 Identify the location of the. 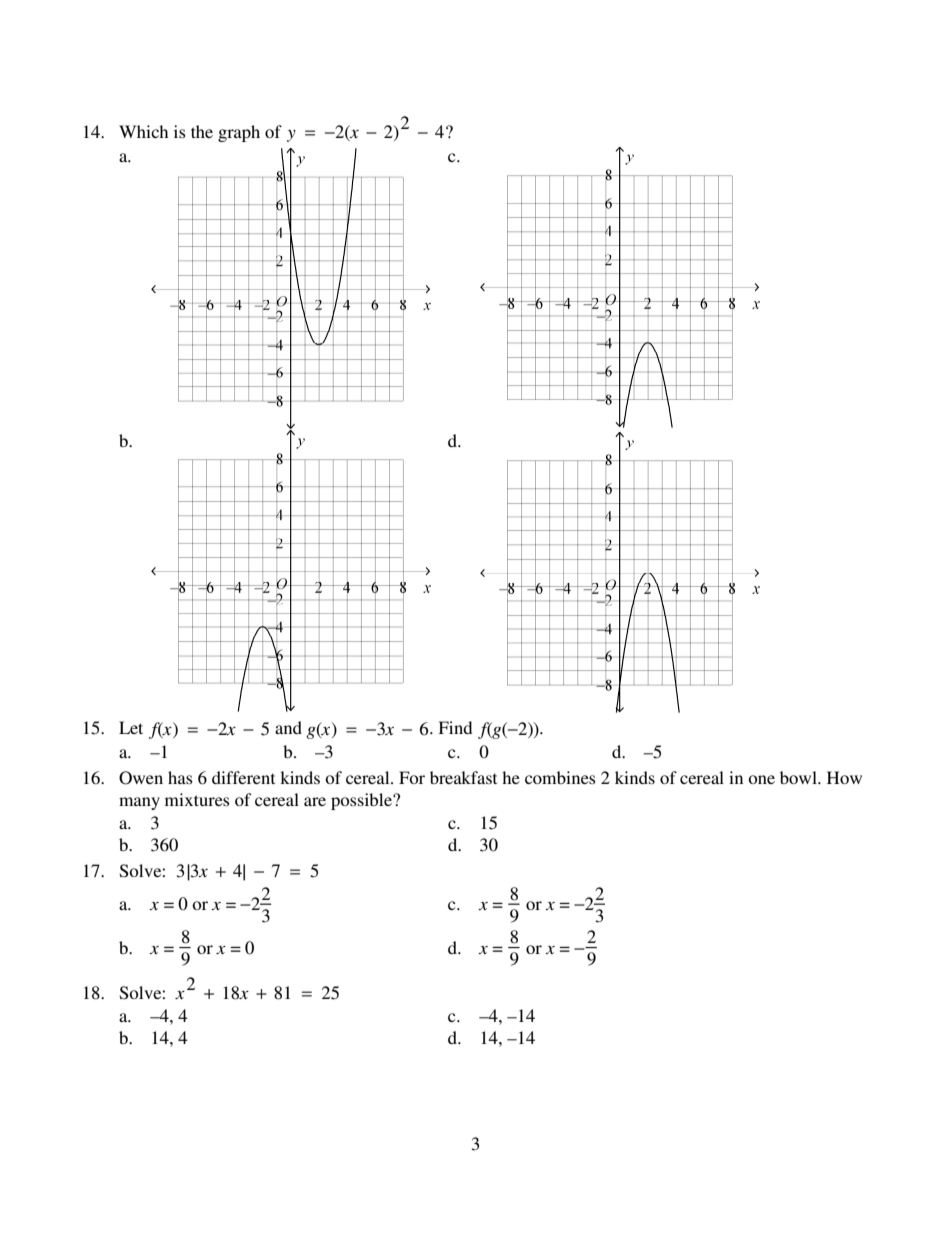
(202, 131).
